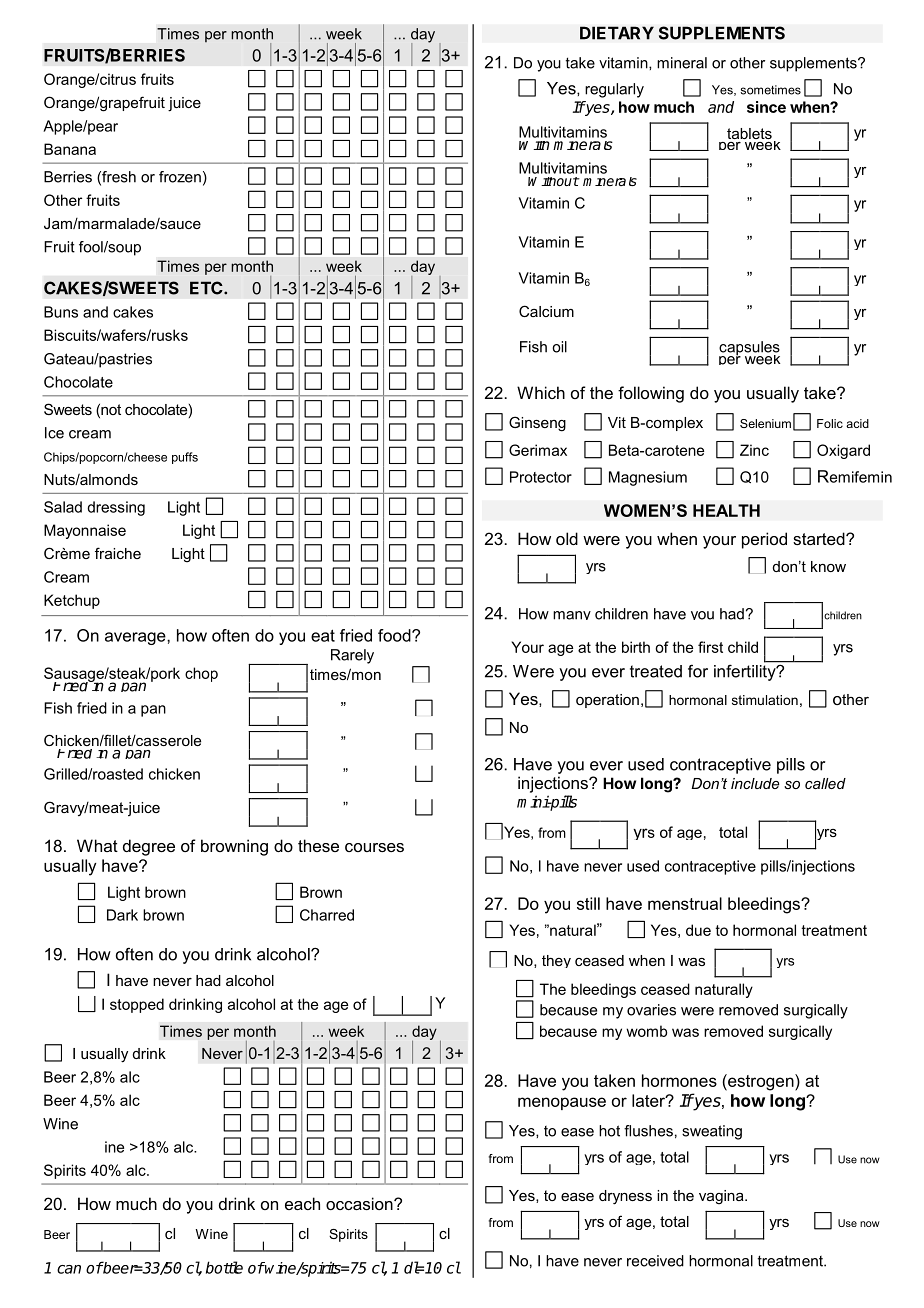 The width and height of the page is (924, 1308). I want to click on Which, so click(541, 392).
